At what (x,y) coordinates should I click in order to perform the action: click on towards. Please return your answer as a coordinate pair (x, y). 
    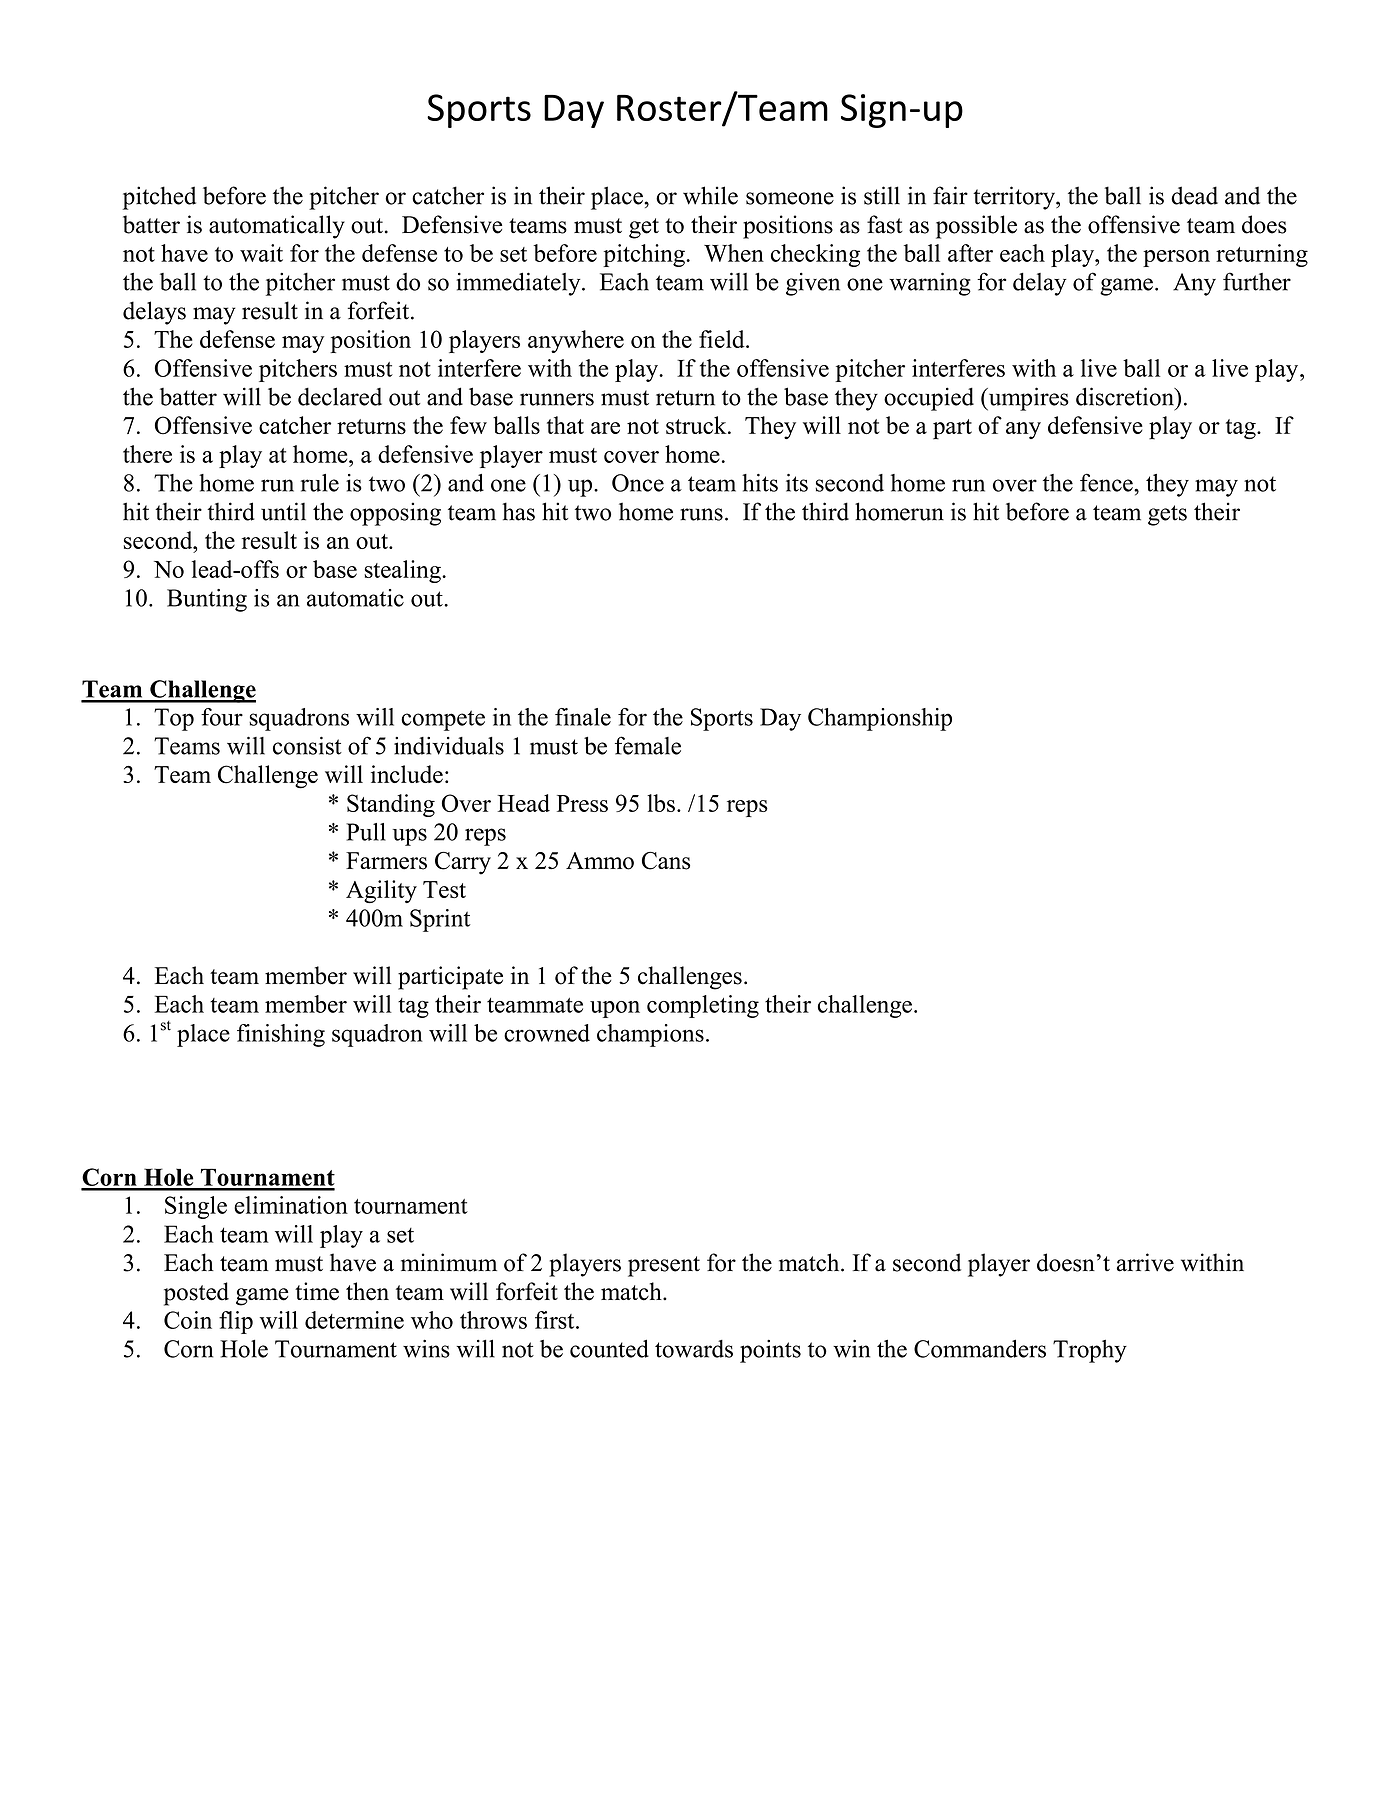
    Looking at the image, I should click on (694, 1349).
